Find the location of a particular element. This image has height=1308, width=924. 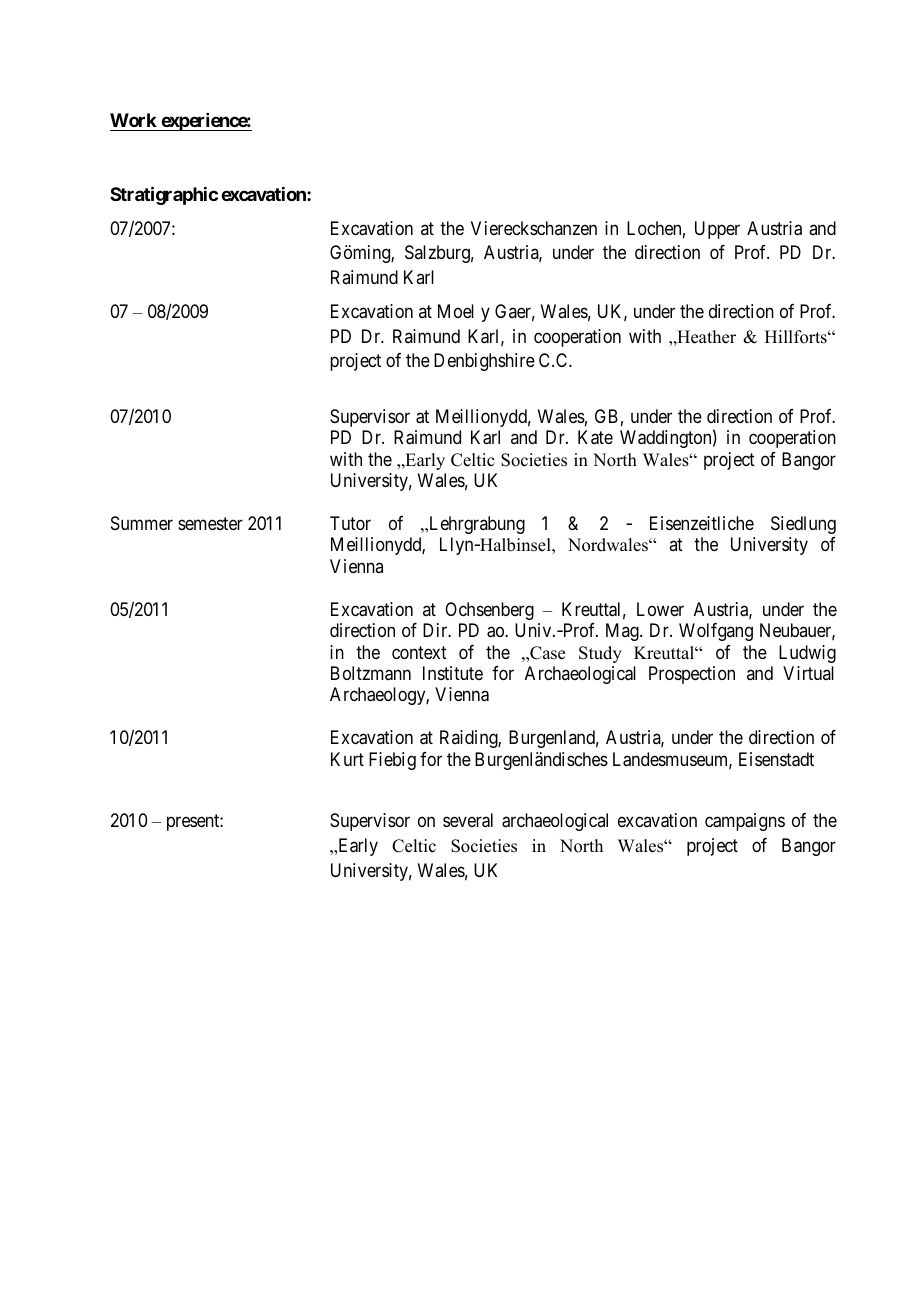

Lower is located at coordinates (660, 609).
